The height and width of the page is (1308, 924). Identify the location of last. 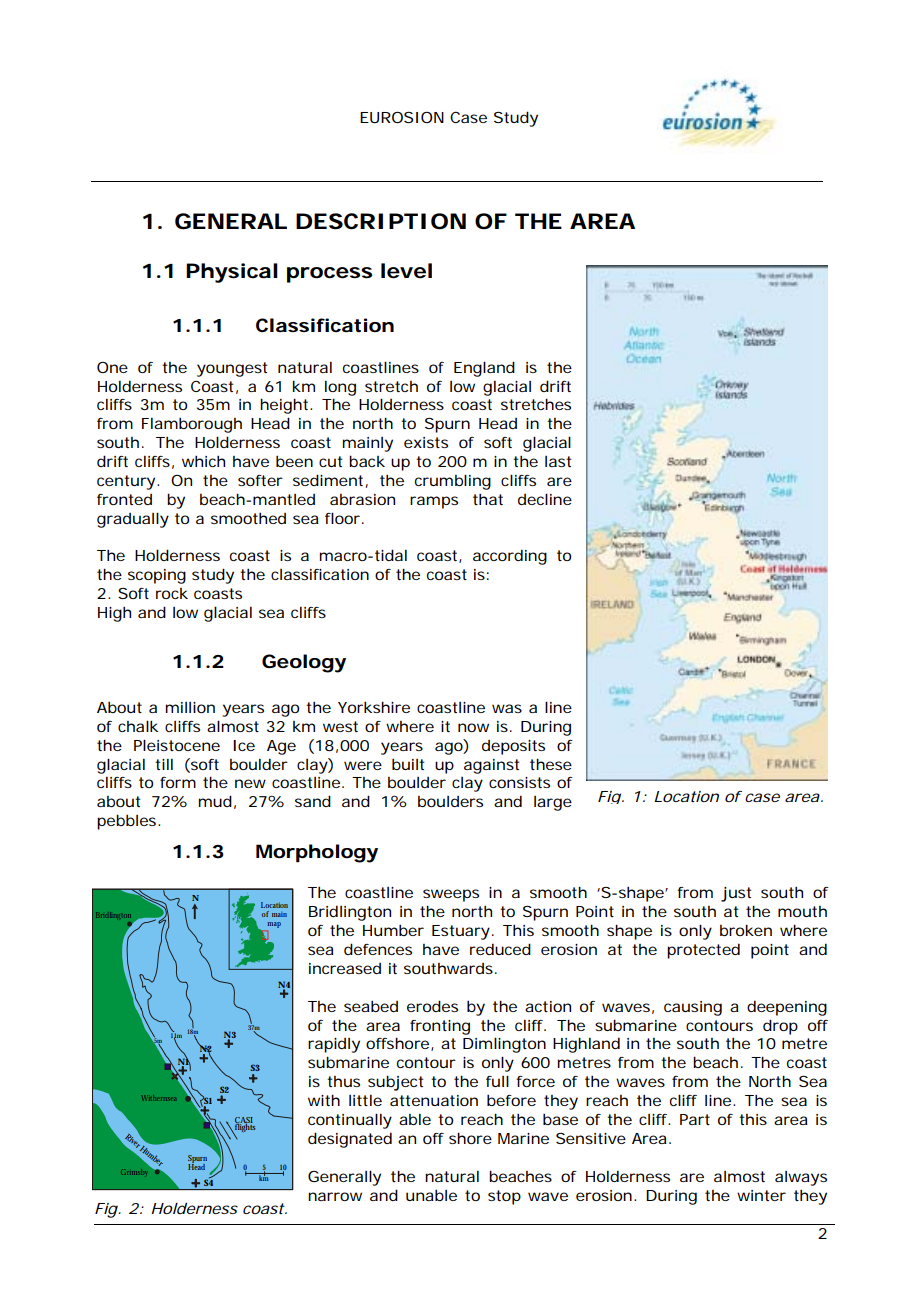
(558, 461).
